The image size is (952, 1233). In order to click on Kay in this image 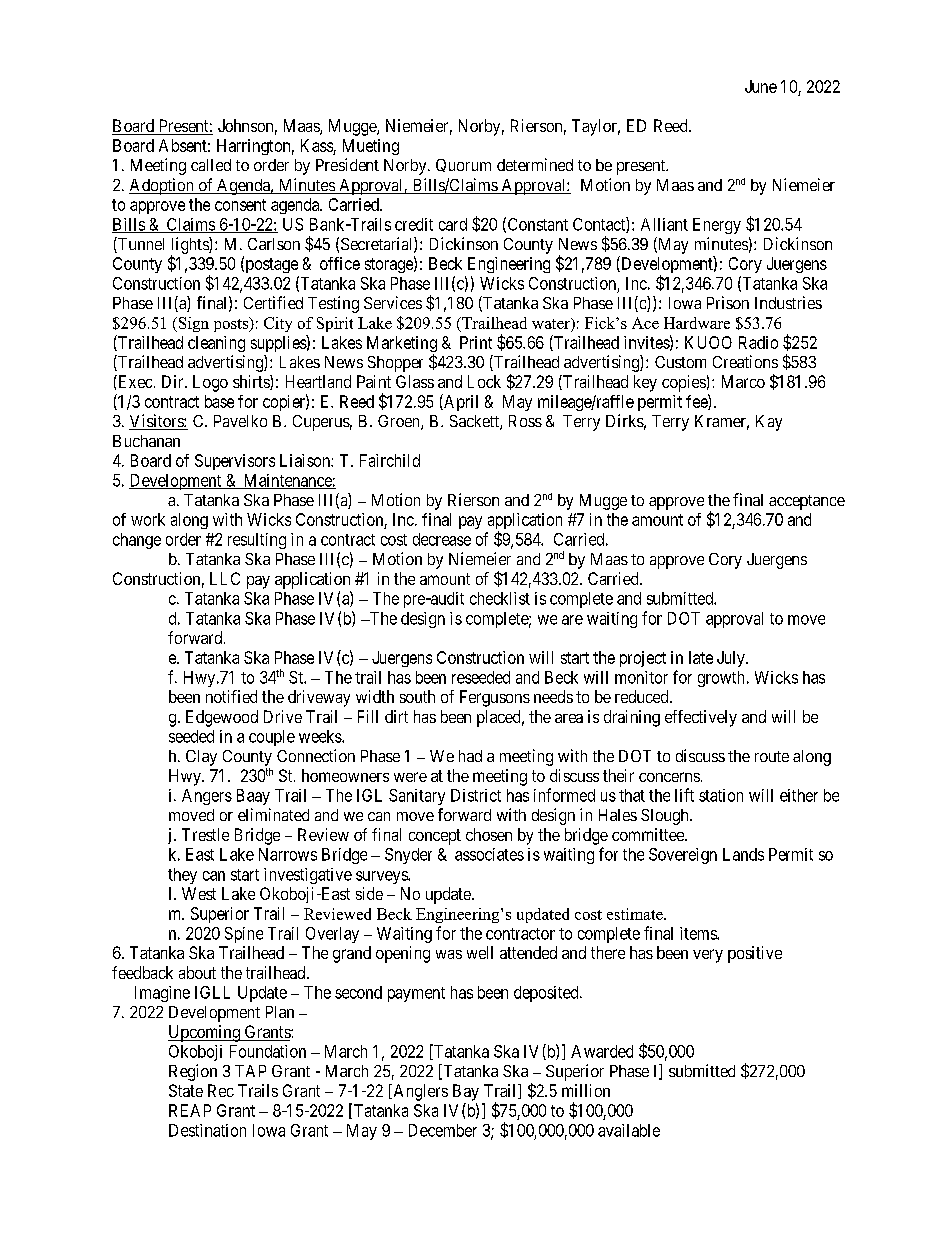, I will do `click(769, 423)`.
